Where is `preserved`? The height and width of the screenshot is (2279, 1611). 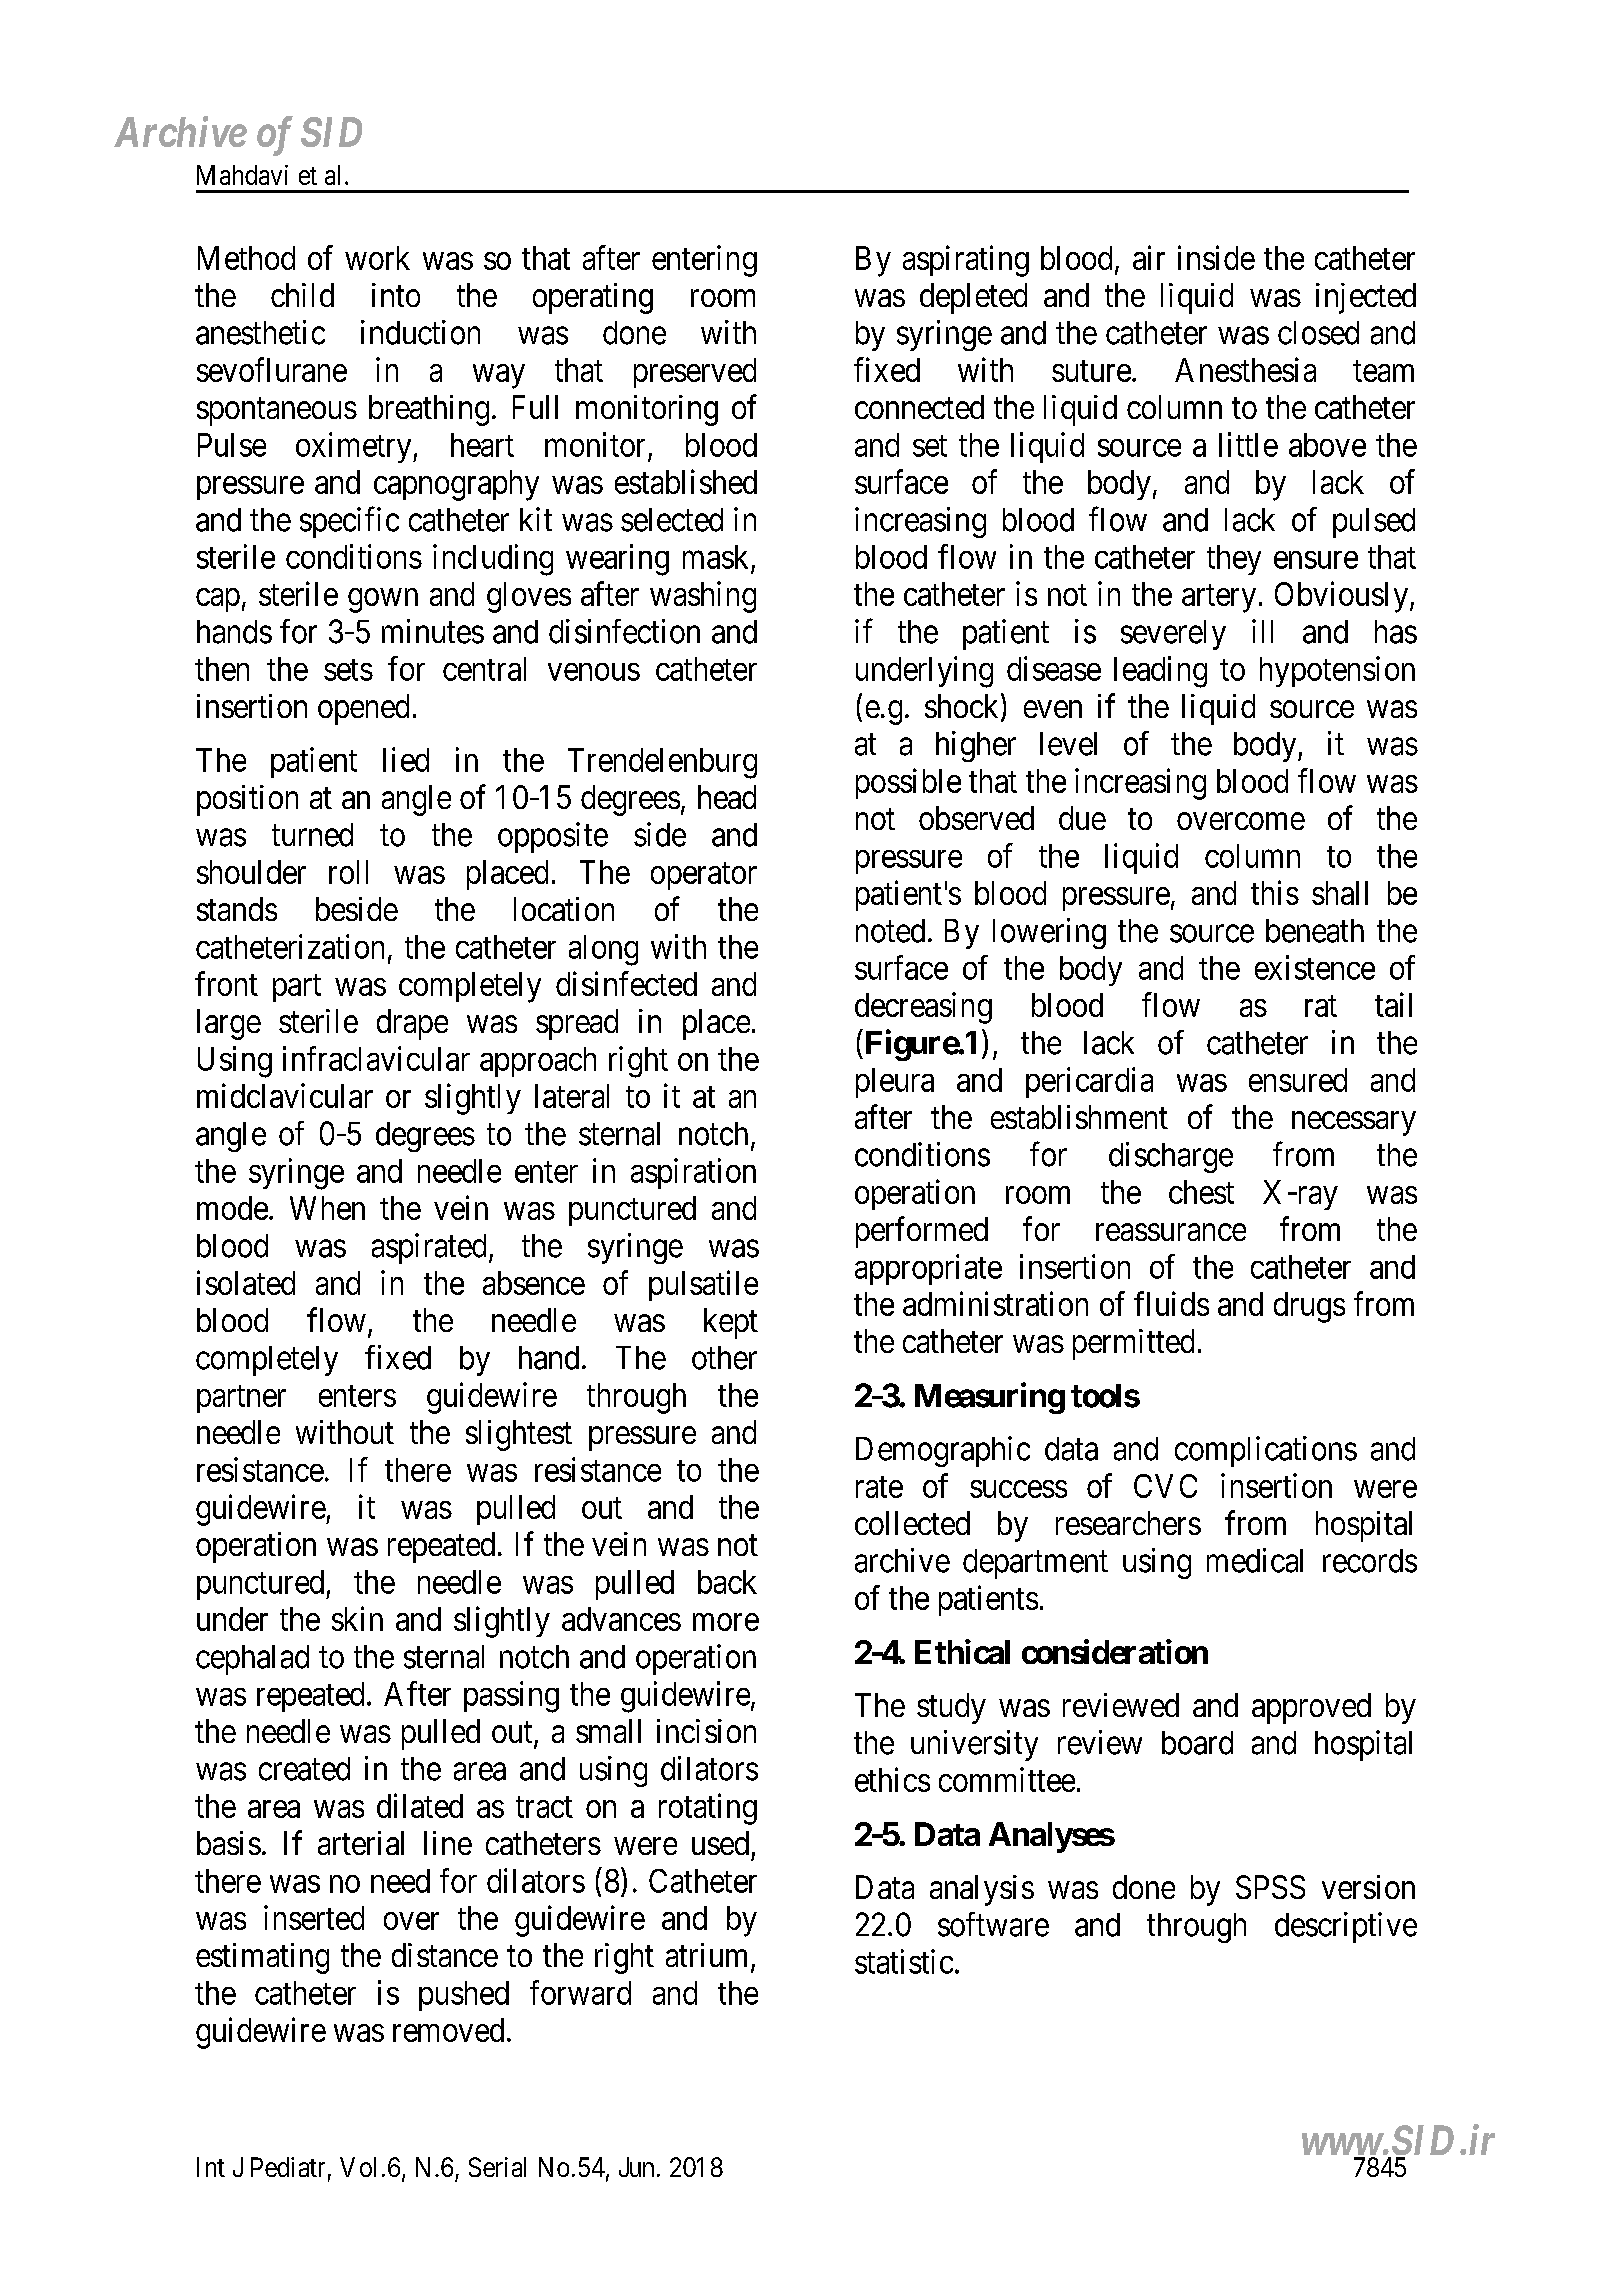 preserved is located at coordinates (695, 373).
